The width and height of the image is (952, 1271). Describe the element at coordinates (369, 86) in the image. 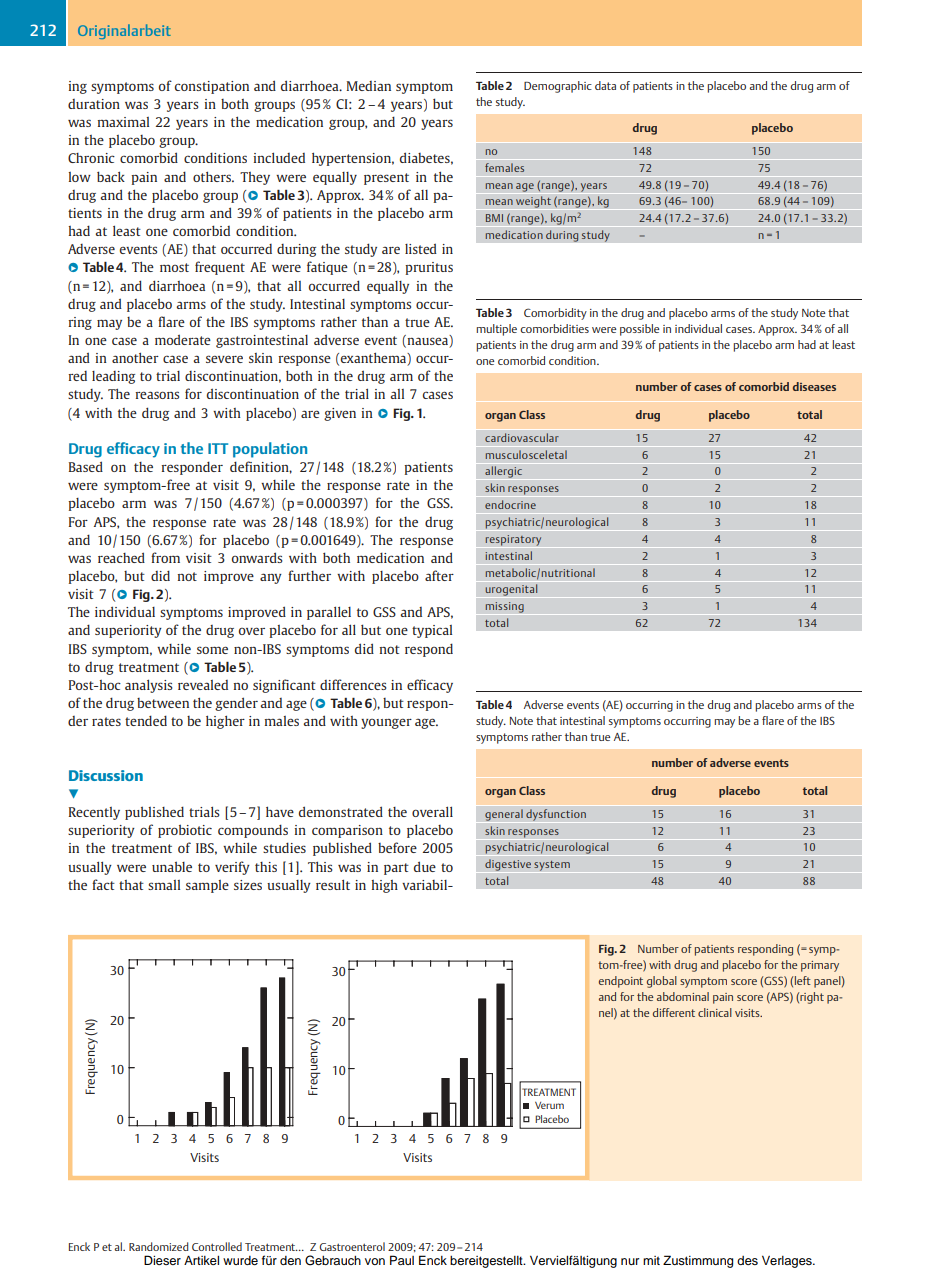

I see `Median` at that location.
